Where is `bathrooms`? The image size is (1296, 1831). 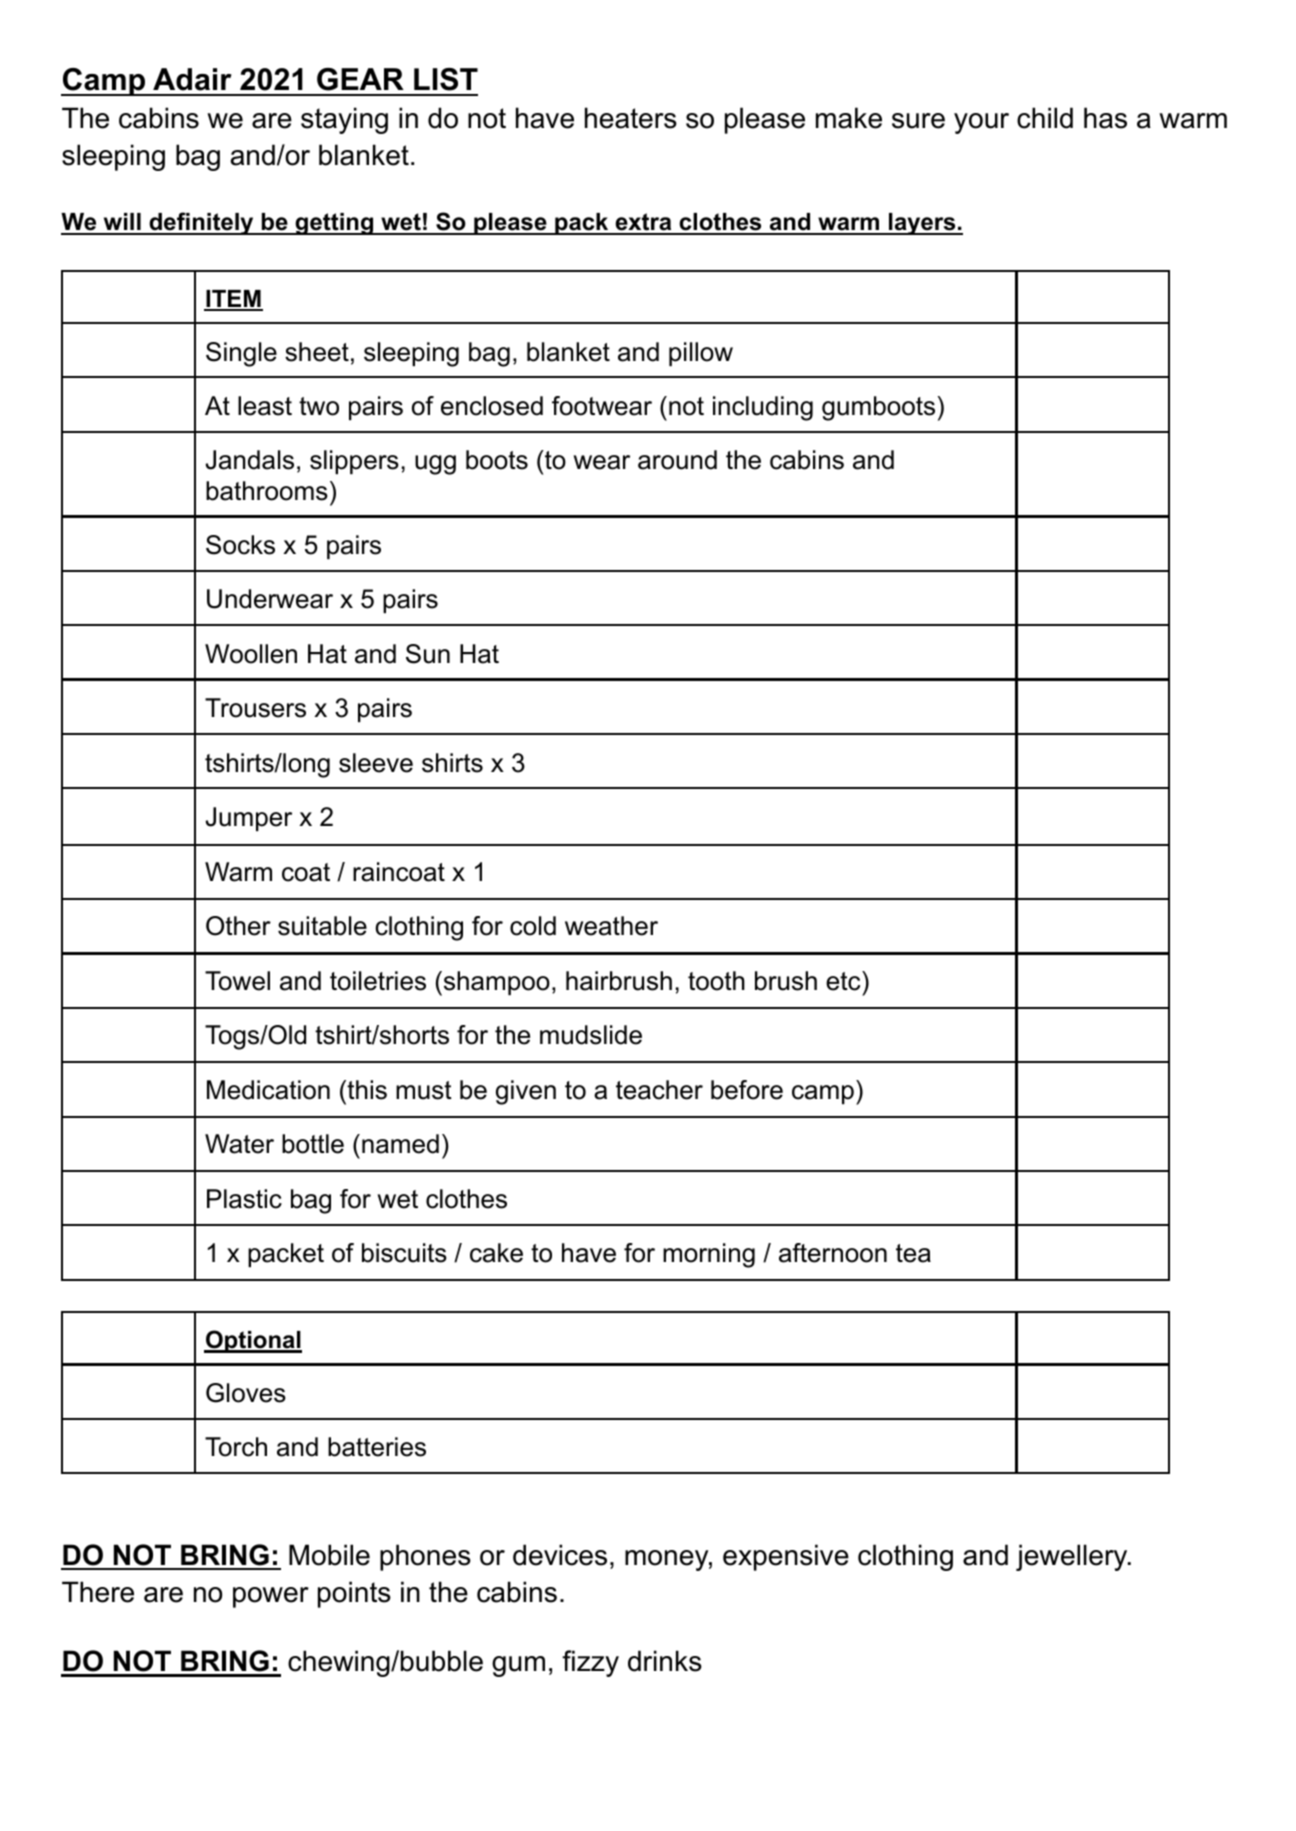 bathrooms is located at coordinates (267, 491).
